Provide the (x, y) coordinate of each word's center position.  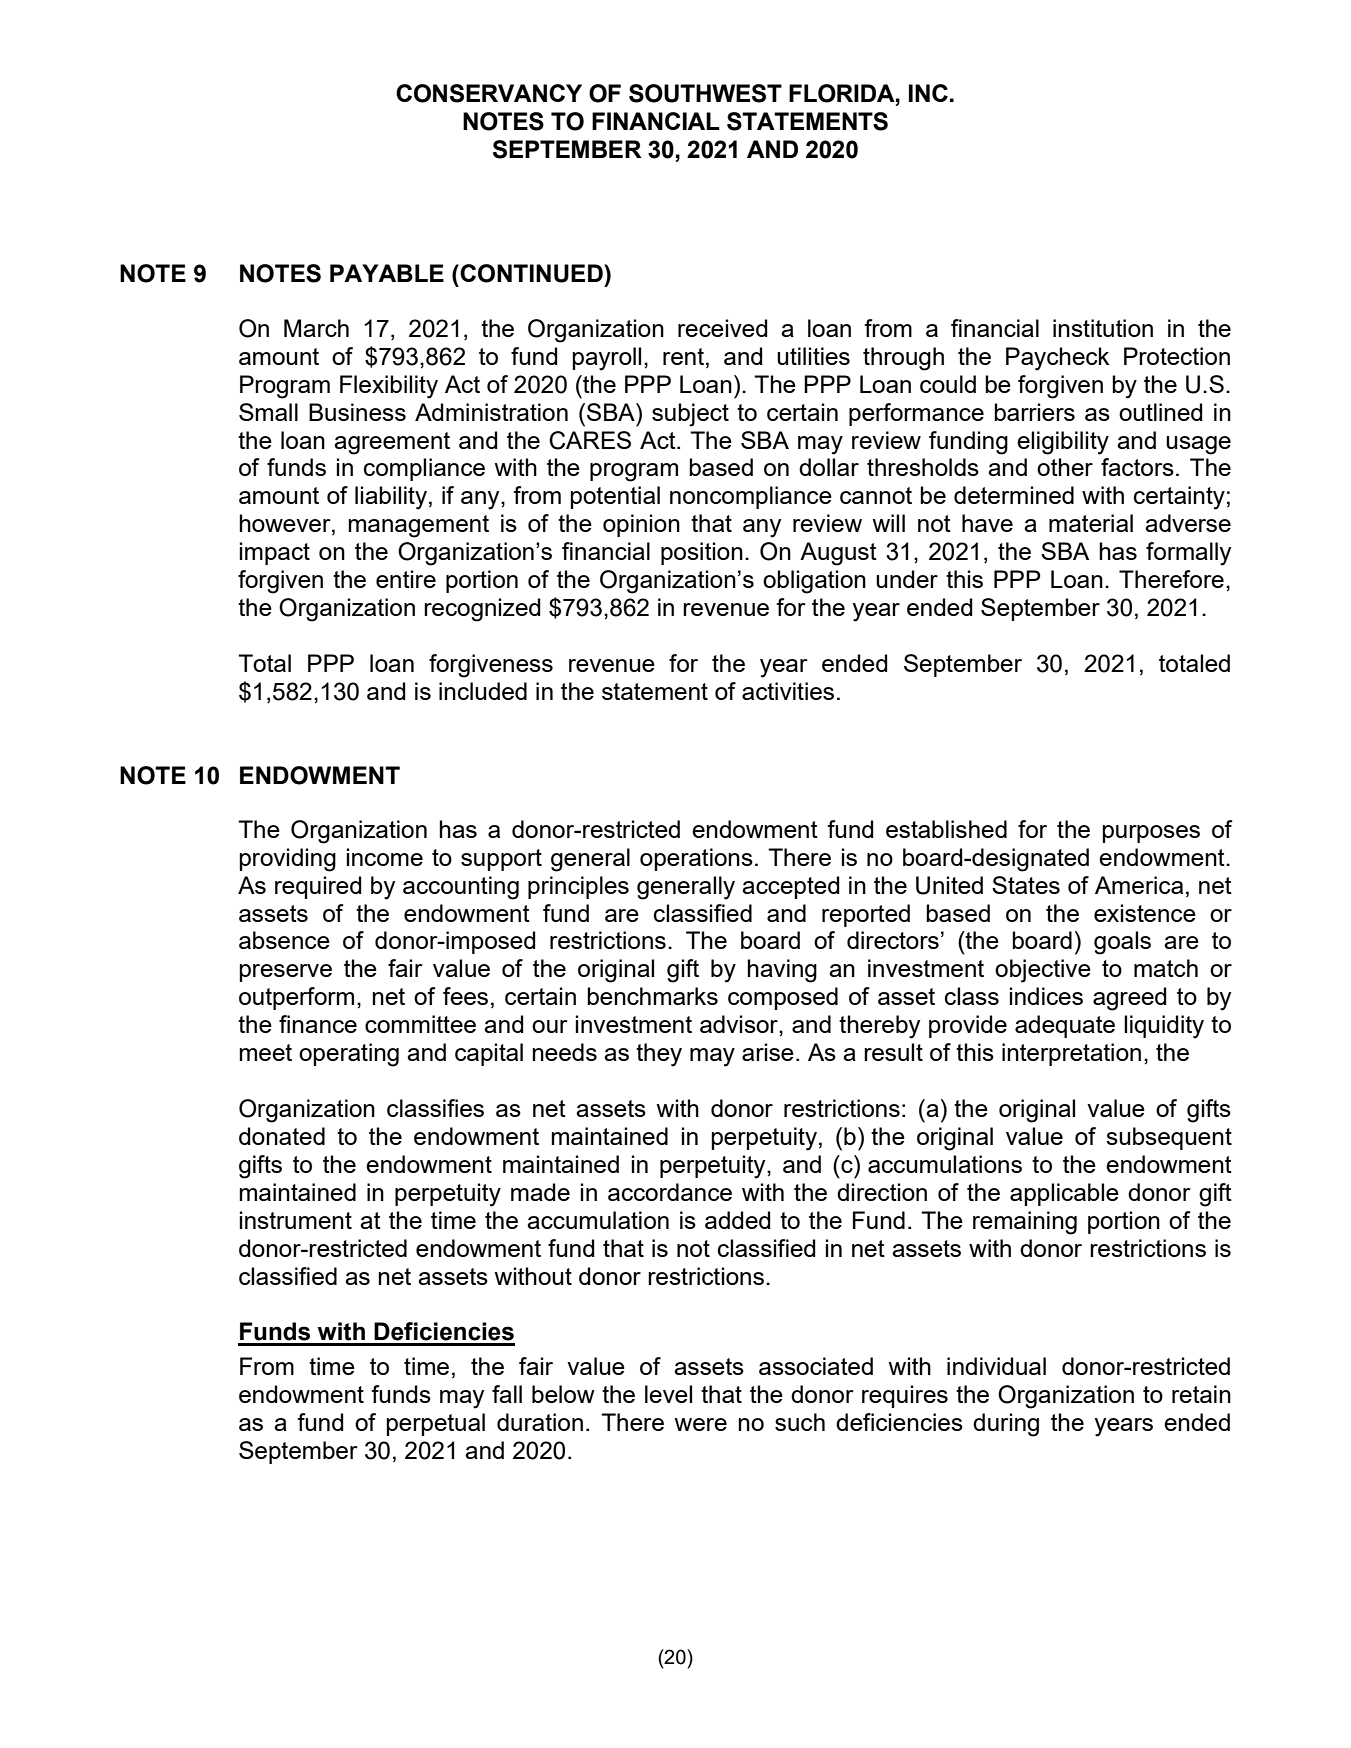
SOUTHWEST (705, 93)
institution (1103, 328)
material (1091, 523)
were (700, 1424)
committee (420, 1024)
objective (1043, 971)
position (702, 553)
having (782, 971)
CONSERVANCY (489, 93)
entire (406, 579)
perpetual (435, 1424)
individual (996, 1366)
